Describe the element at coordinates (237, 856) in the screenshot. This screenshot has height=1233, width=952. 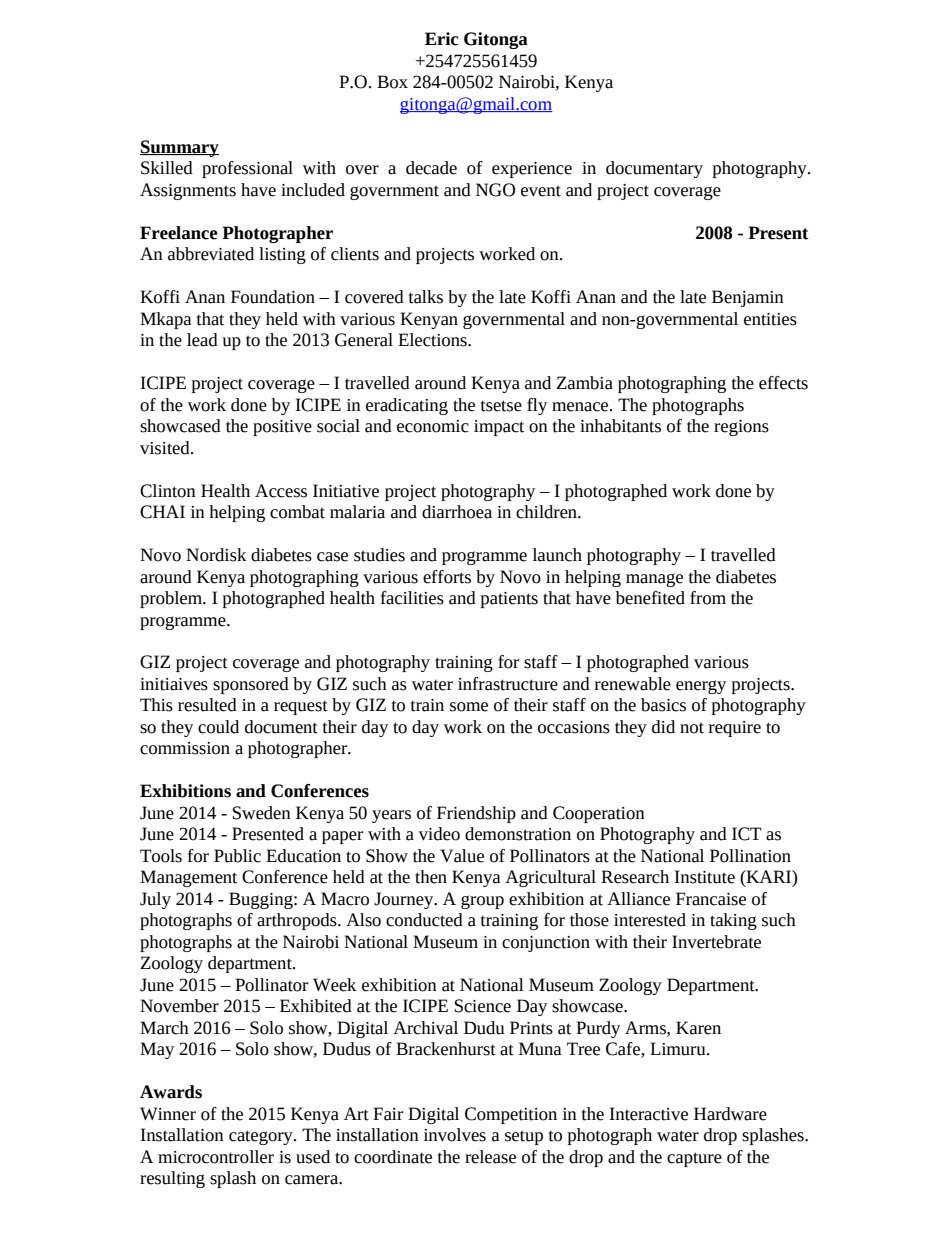
I see `Public` at that location.
